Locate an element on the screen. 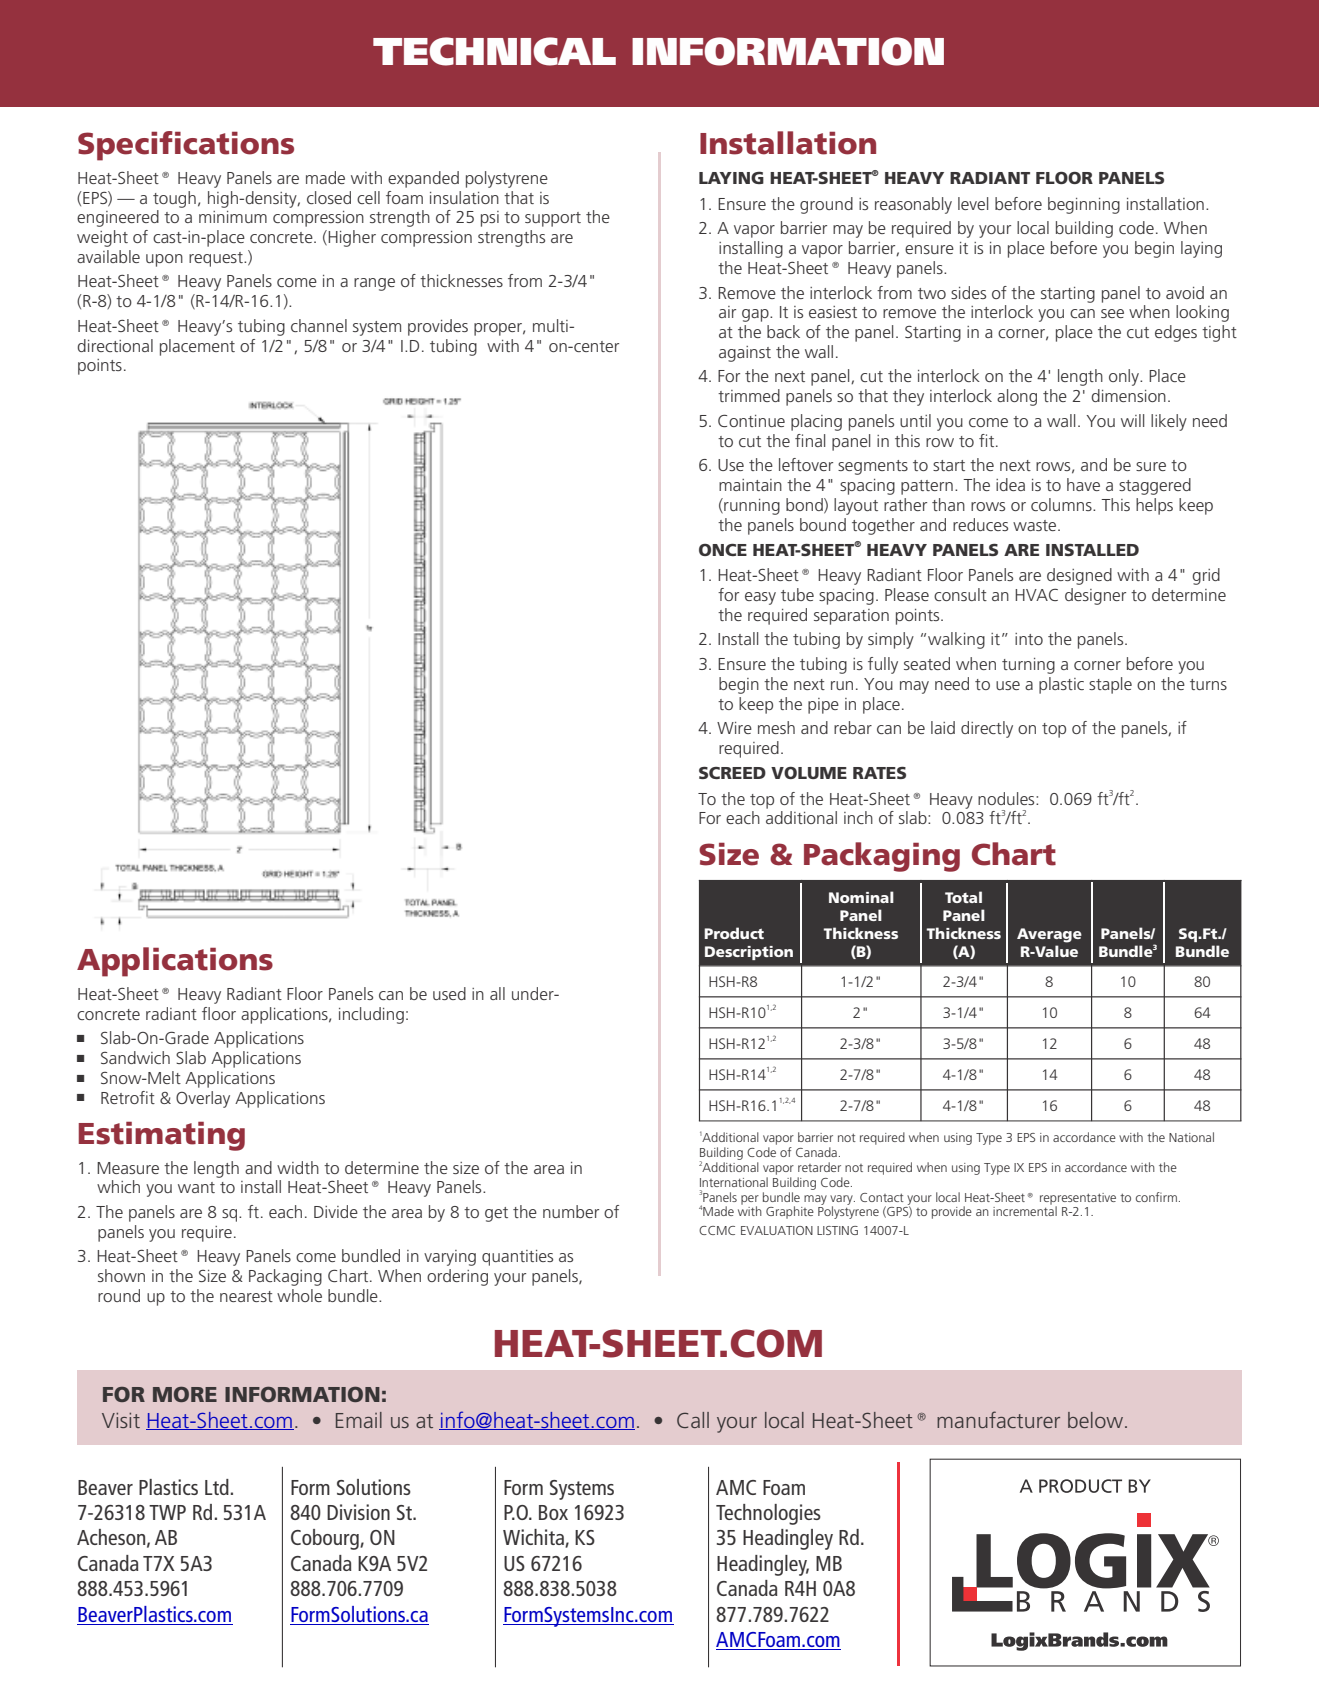  Box is located at coordinates (553, 1512).
